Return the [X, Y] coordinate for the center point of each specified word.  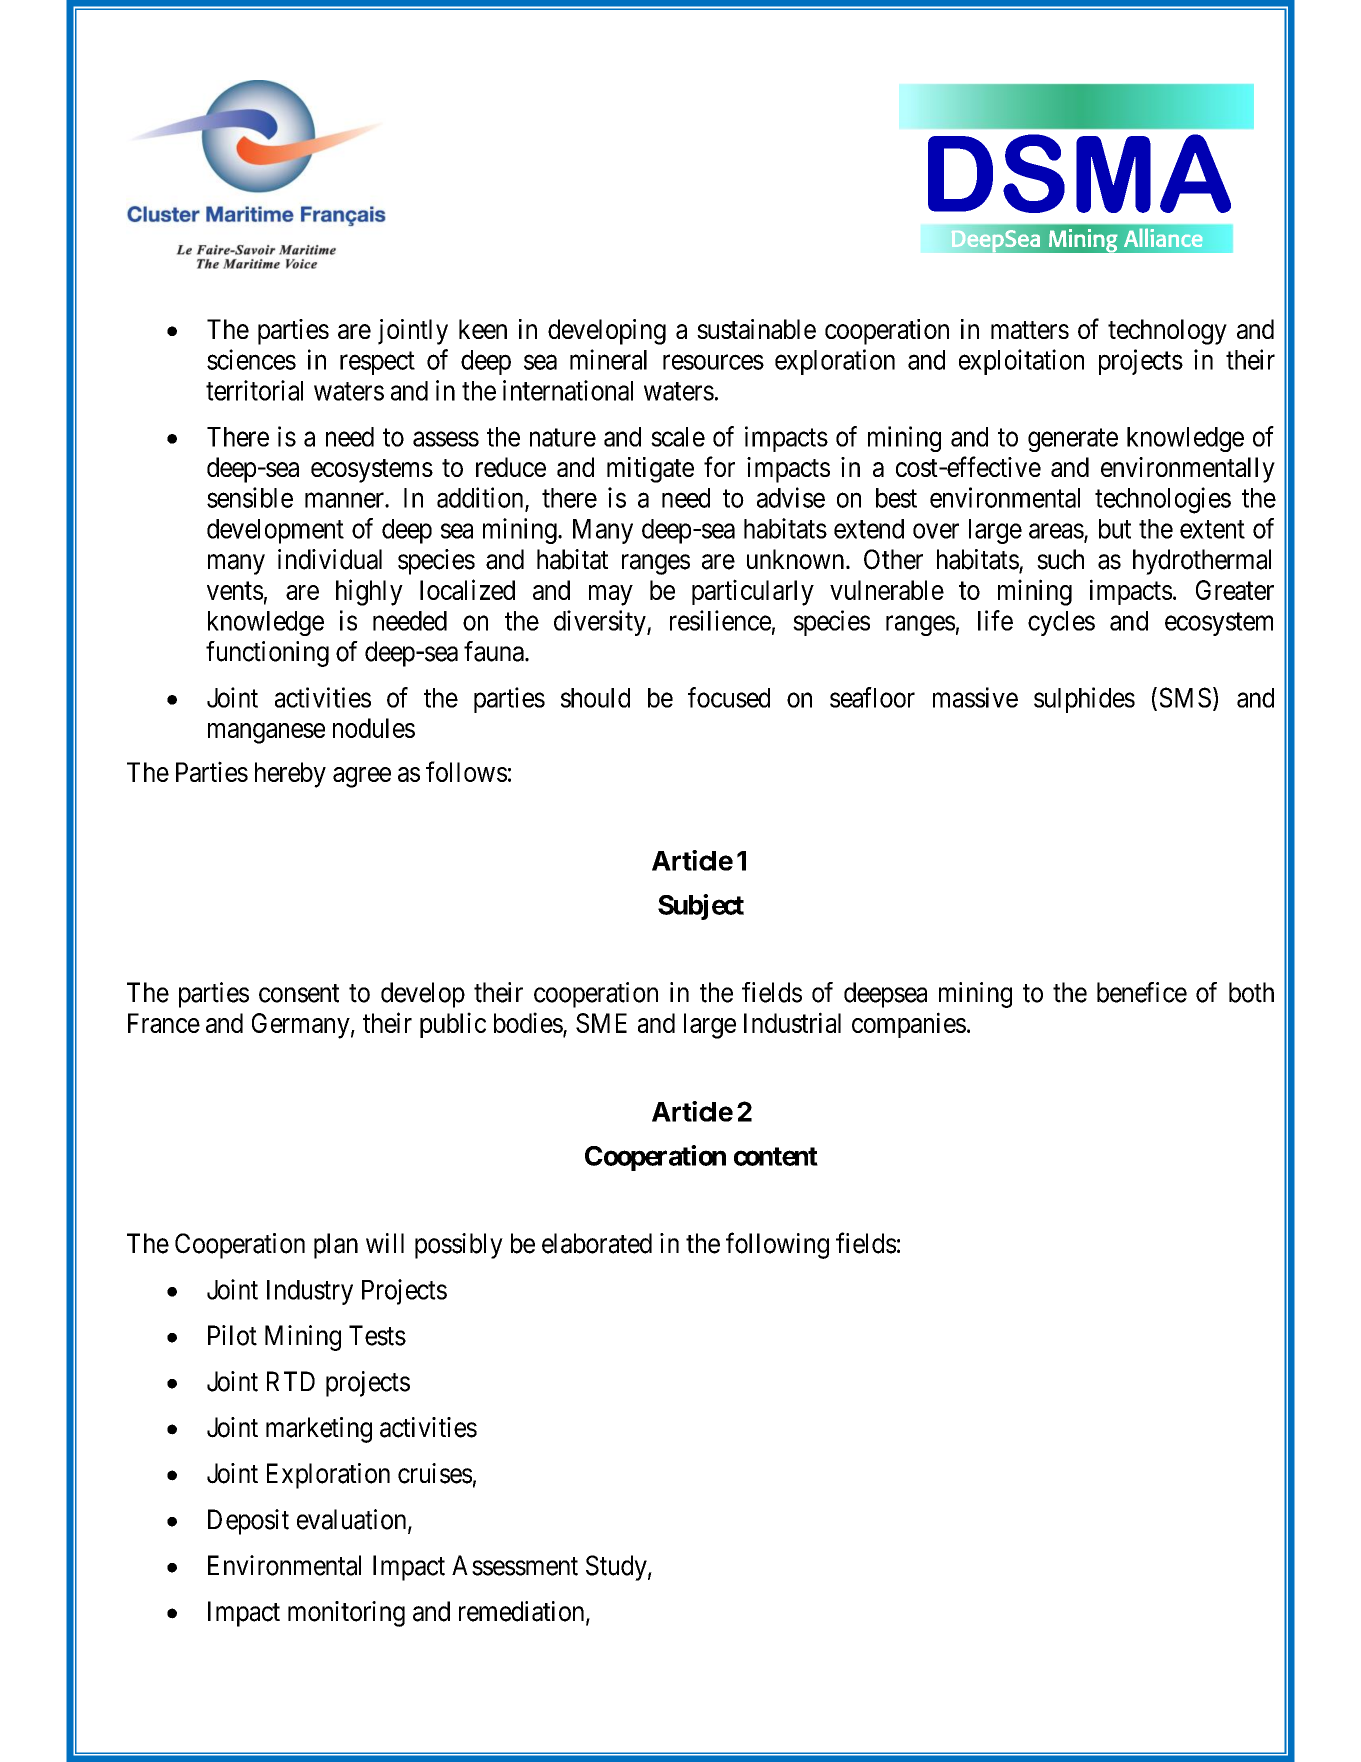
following [777, 1245]
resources [713, 362]
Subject [701, 907]
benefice [1142, 992]
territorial [254, 390]
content [776, 1156]
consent [299, 993]
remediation [523, 1612]
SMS [1185, 697]
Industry [310, 1292]
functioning [267, 654]
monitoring [346, 1614]
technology [1167, 332]
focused [729, 697]
